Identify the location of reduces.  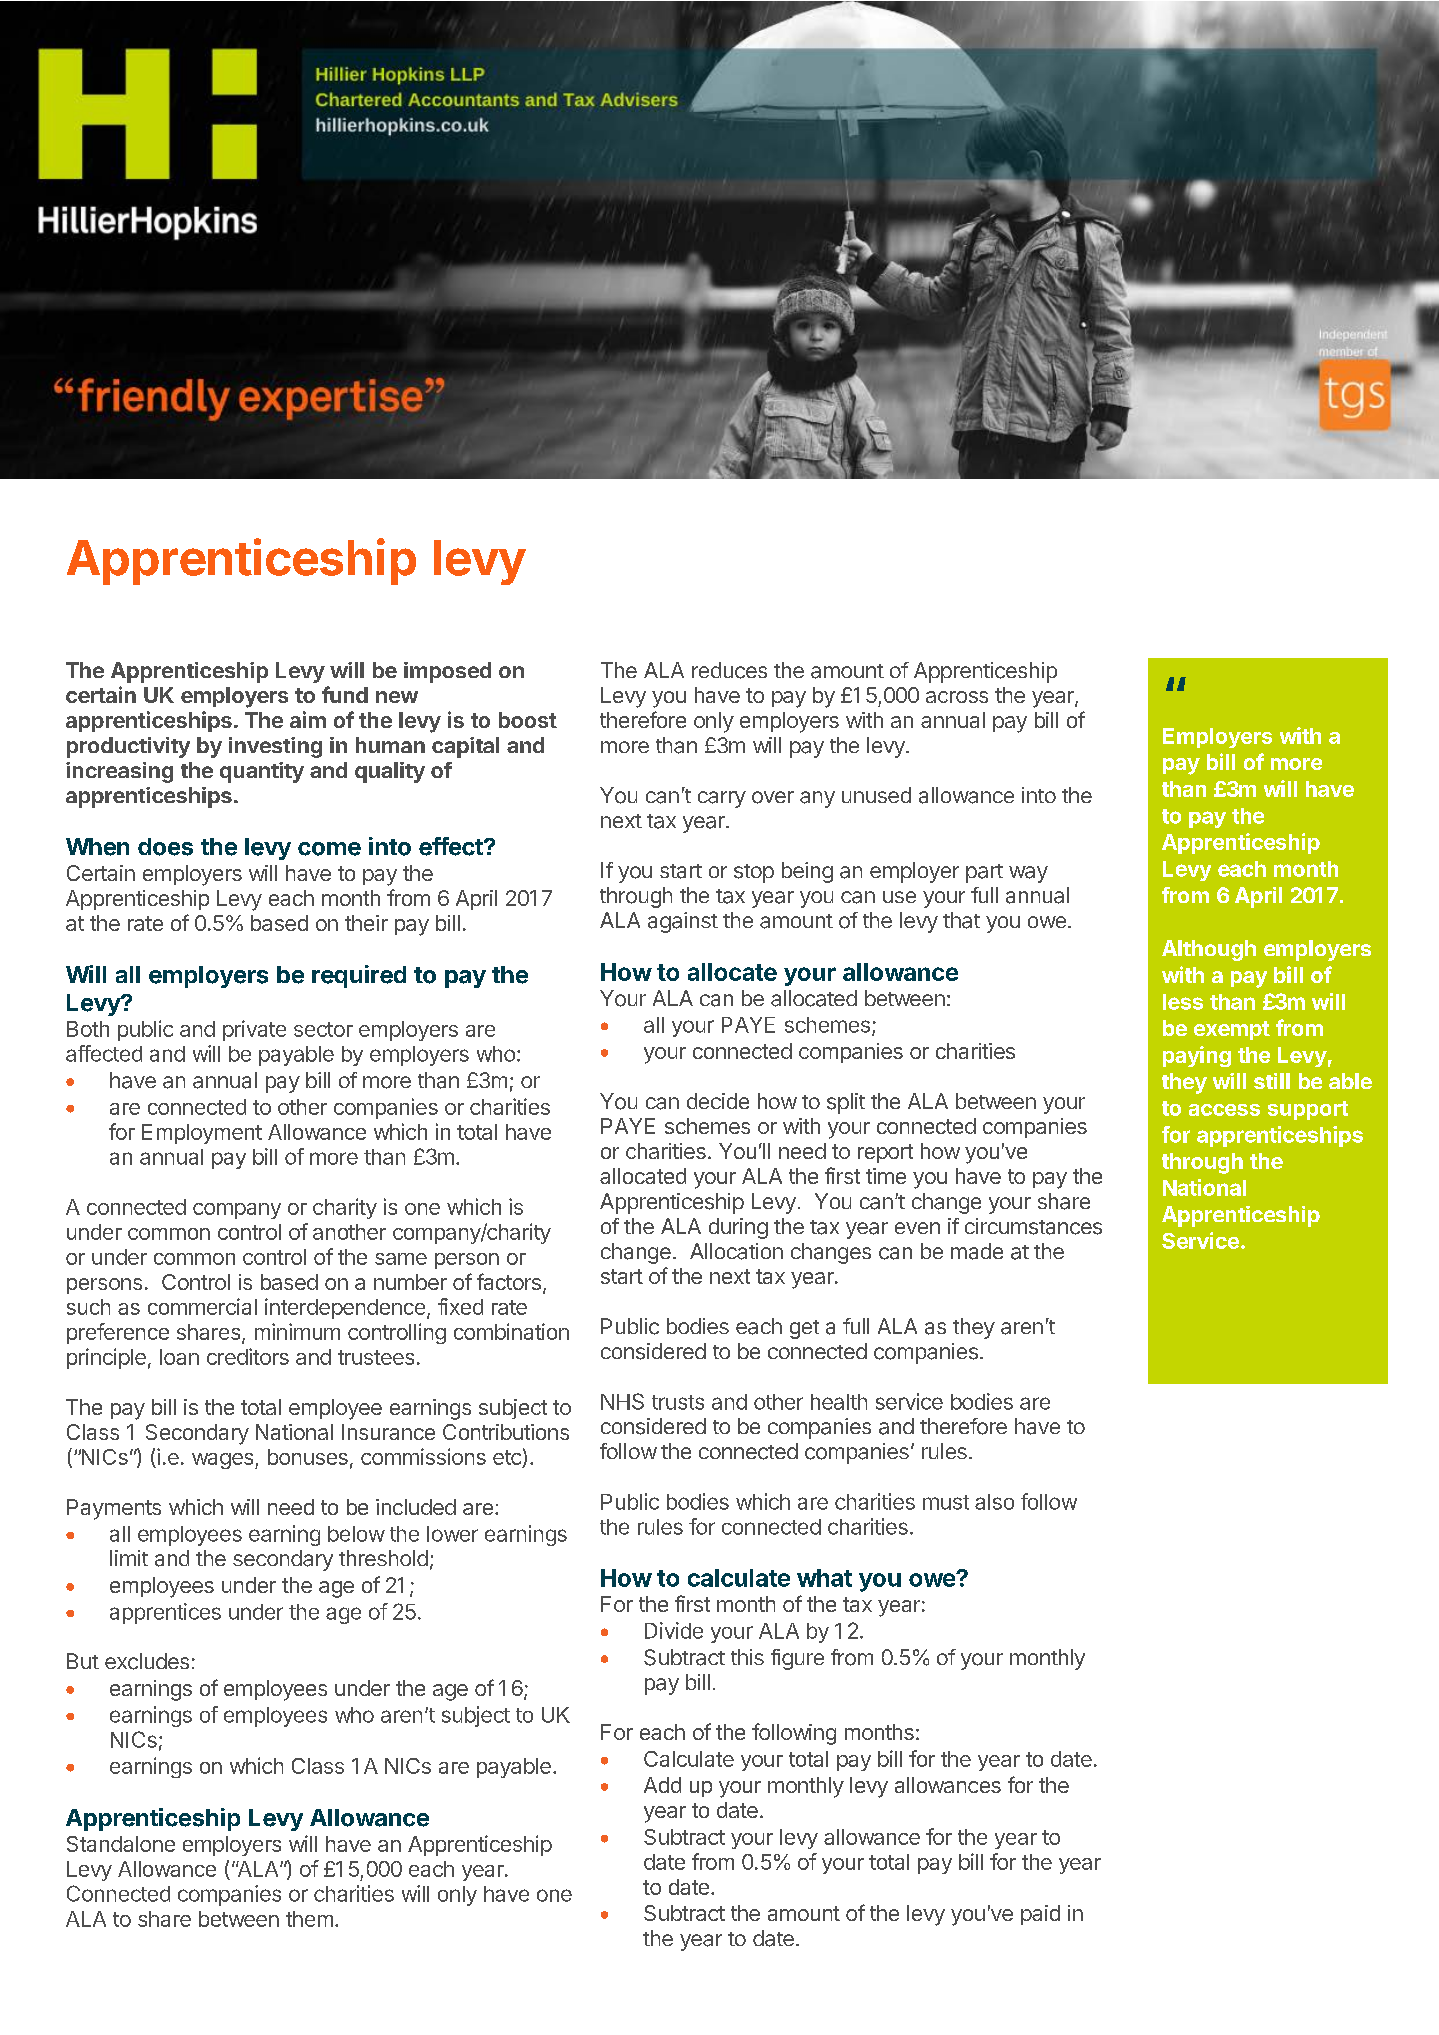
(729, 670).
